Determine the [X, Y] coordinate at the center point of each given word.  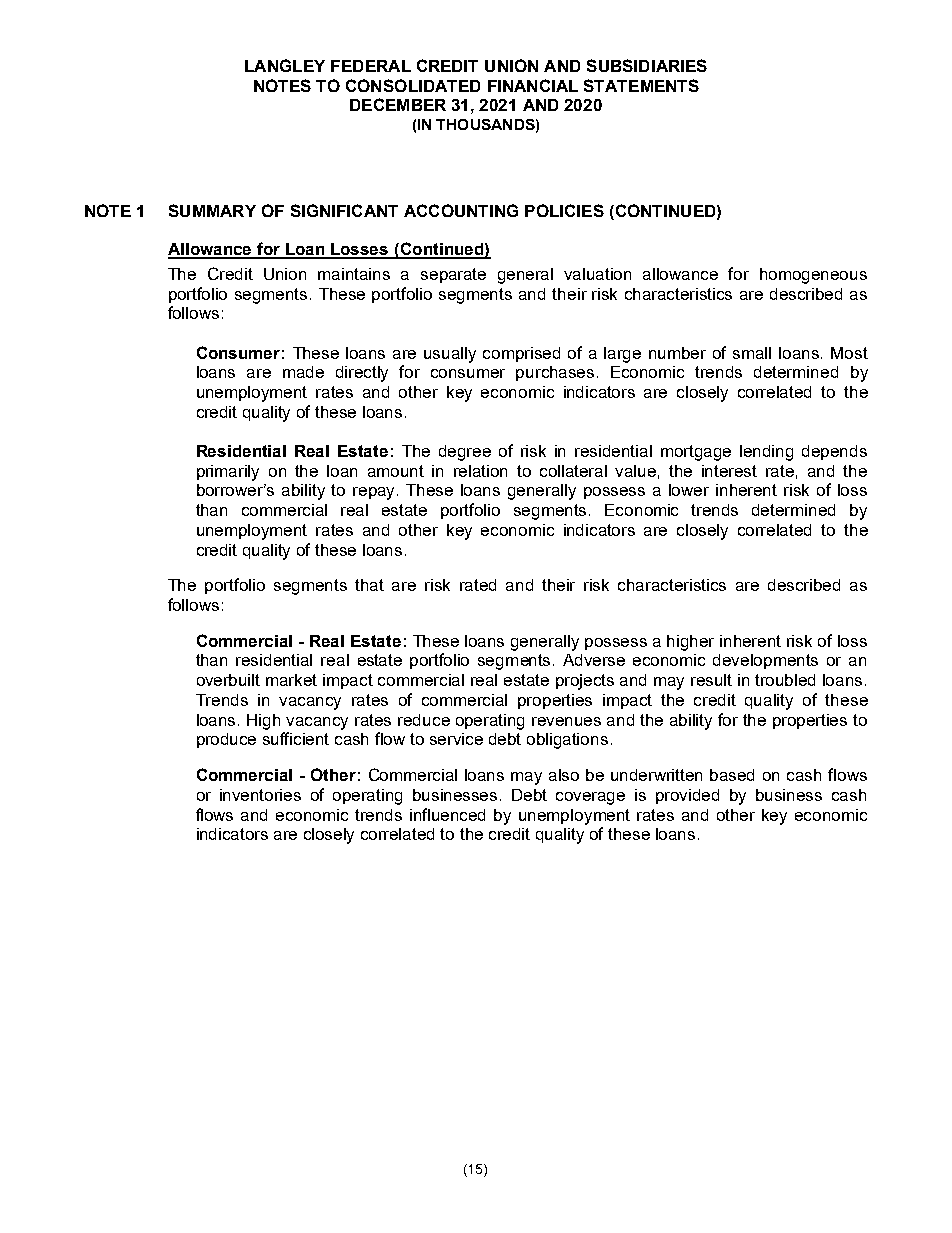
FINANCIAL [533, 85]
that [369, 585]
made [303, 372]
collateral [573, 471]
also [564, 775]
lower [689, 490]
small [752, 353]
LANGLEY [285, 65]
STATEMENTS [641, 85]
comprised [521, 354]
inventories [260, 795]
